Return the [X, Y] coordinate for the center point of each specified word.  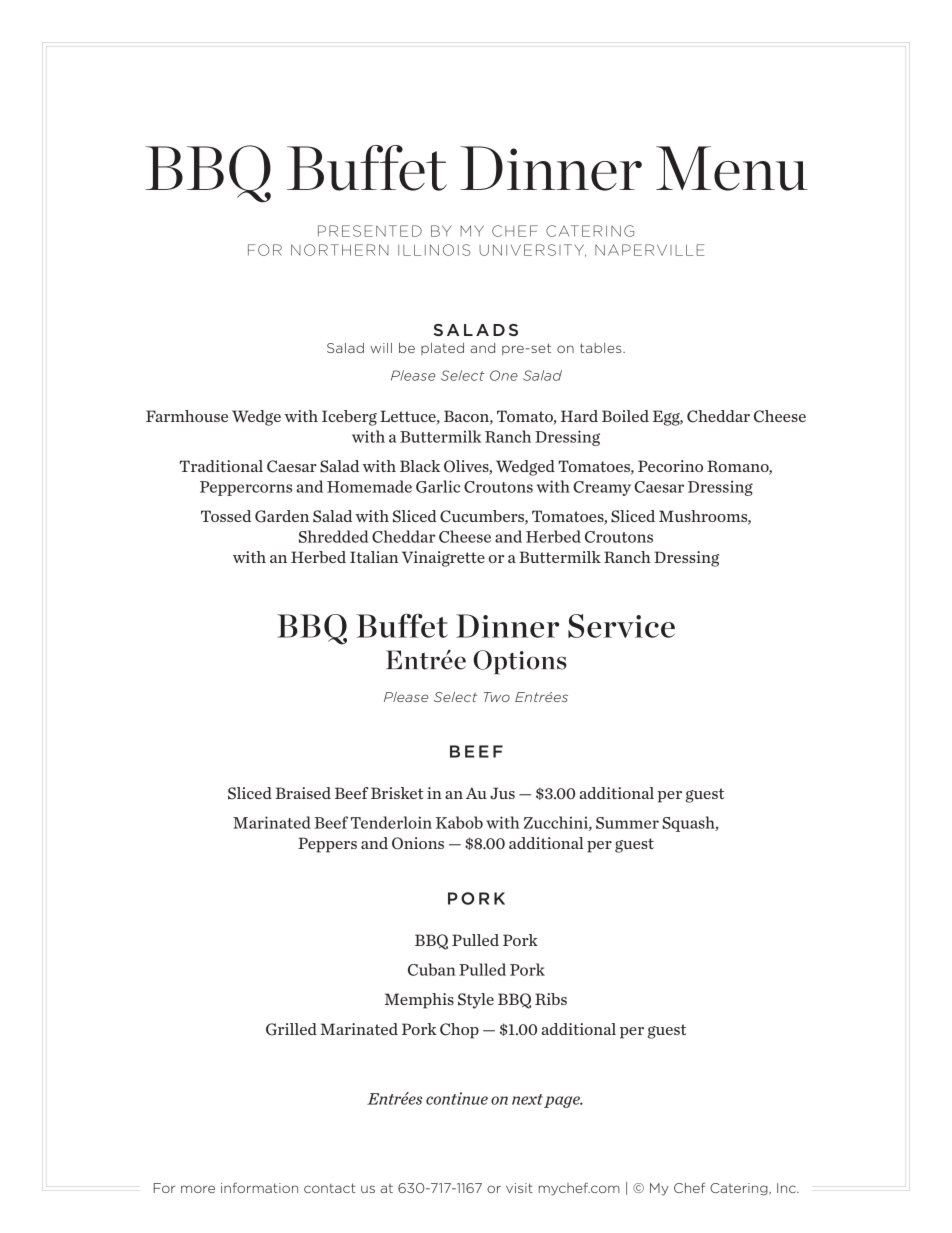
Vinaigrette [443, 559]
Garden [282, 516]
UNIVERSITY [532, 250]
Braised [303, 793]
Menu [732, 168]
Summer [627, 823]
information [259, 1187]
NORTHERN [340, 250]
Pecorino [670, 466]
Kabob [459, 822]
